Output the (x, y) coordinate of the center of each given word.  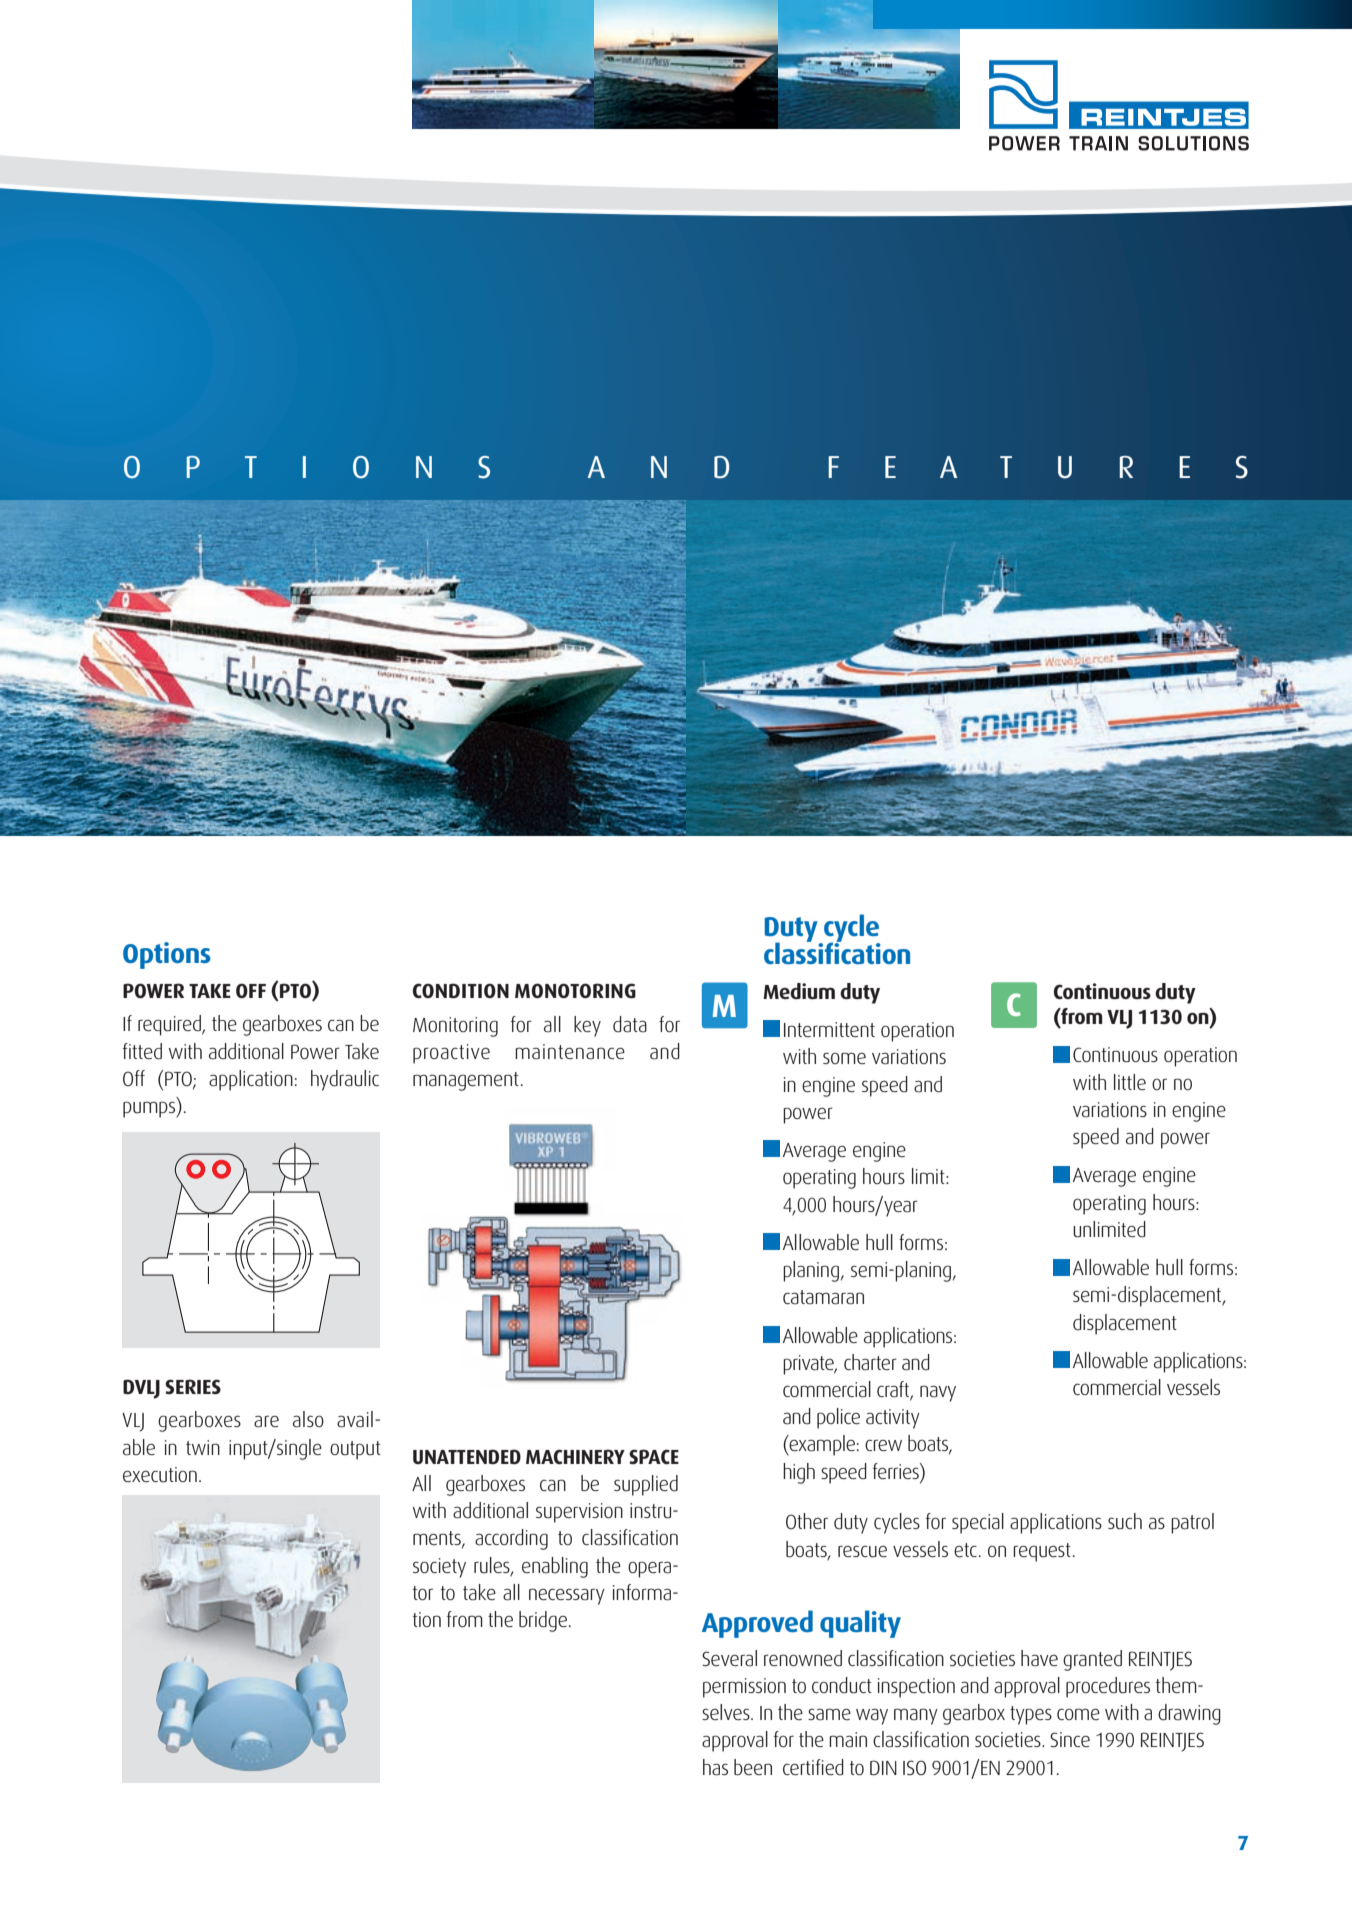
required (170, 1025)
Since (1070, 1740)
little (1130, 1082)
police (838, 1418)
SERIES (193, 1386)
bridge (543, 1621)
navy (938, 1393)
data (630, 1024)
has (715, 1767)
